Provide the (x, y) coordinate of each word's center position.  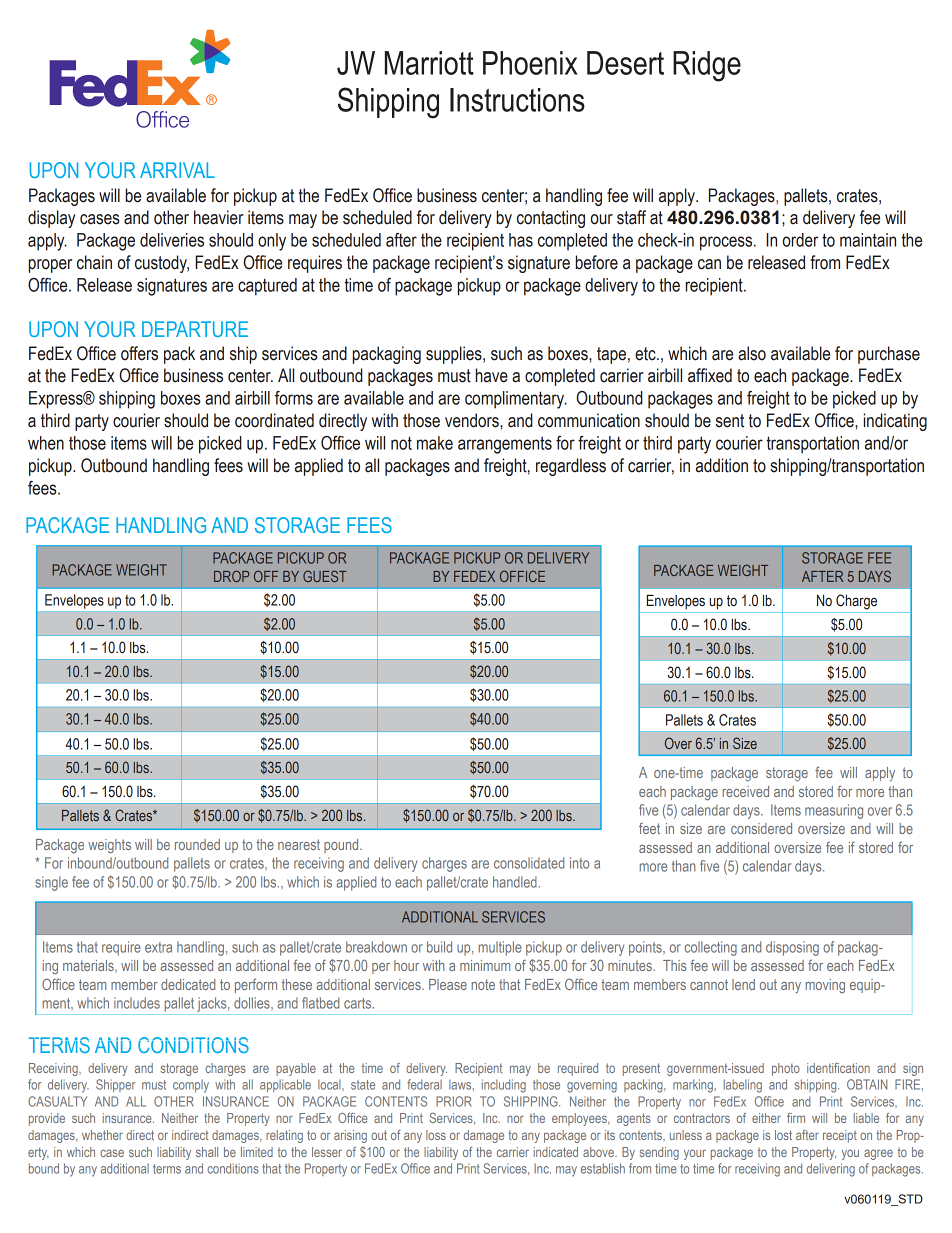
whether (102, 1135)
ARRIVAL (177, 170)
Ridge (707, 66)
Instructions (517, 100)
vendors (473, 420)
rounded (197, 844)
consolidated (529, 863)
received (746, 791)
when (46, 443)
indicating (895, 422)
